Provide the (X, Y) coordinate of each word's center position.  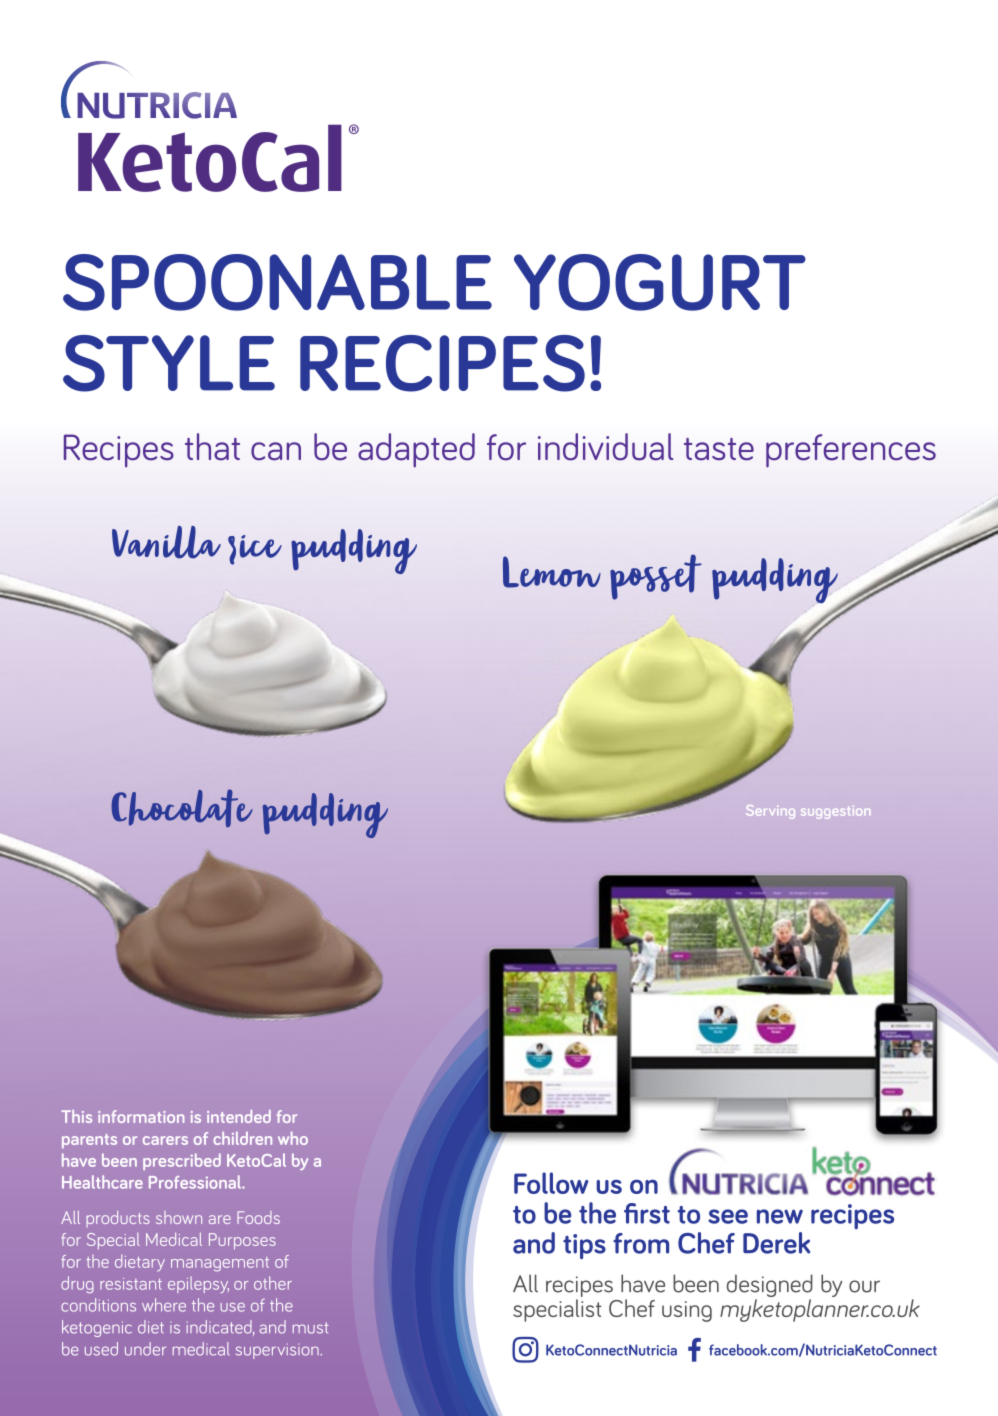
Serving (770, 812)
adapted (416, 450)
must (310, 1328)
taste (719, 449)
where (164, 1305)
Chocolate (182, 808)
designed (770, 1287)
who (293, 1138)
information (141, 1116)
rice (255, 550)
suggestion (835, 812)
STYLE (169, 363)
